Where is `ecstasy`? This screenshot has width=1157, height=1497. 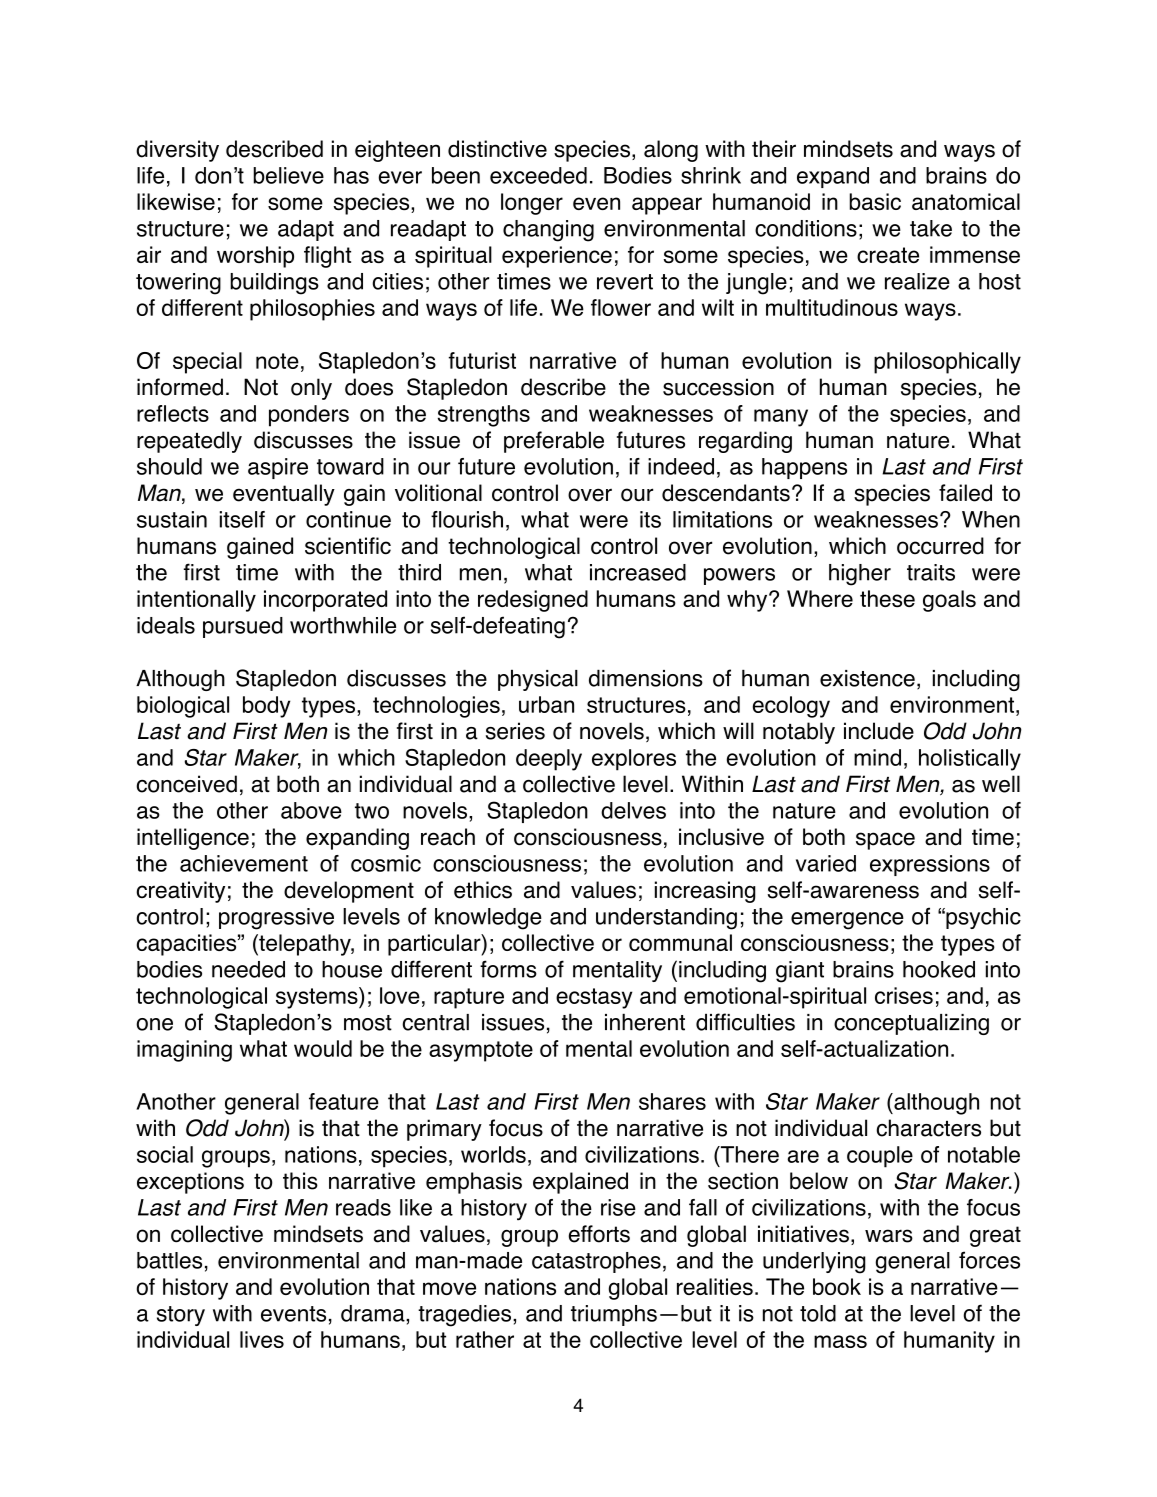 ecstasy is located at coordinates (594, 998).
